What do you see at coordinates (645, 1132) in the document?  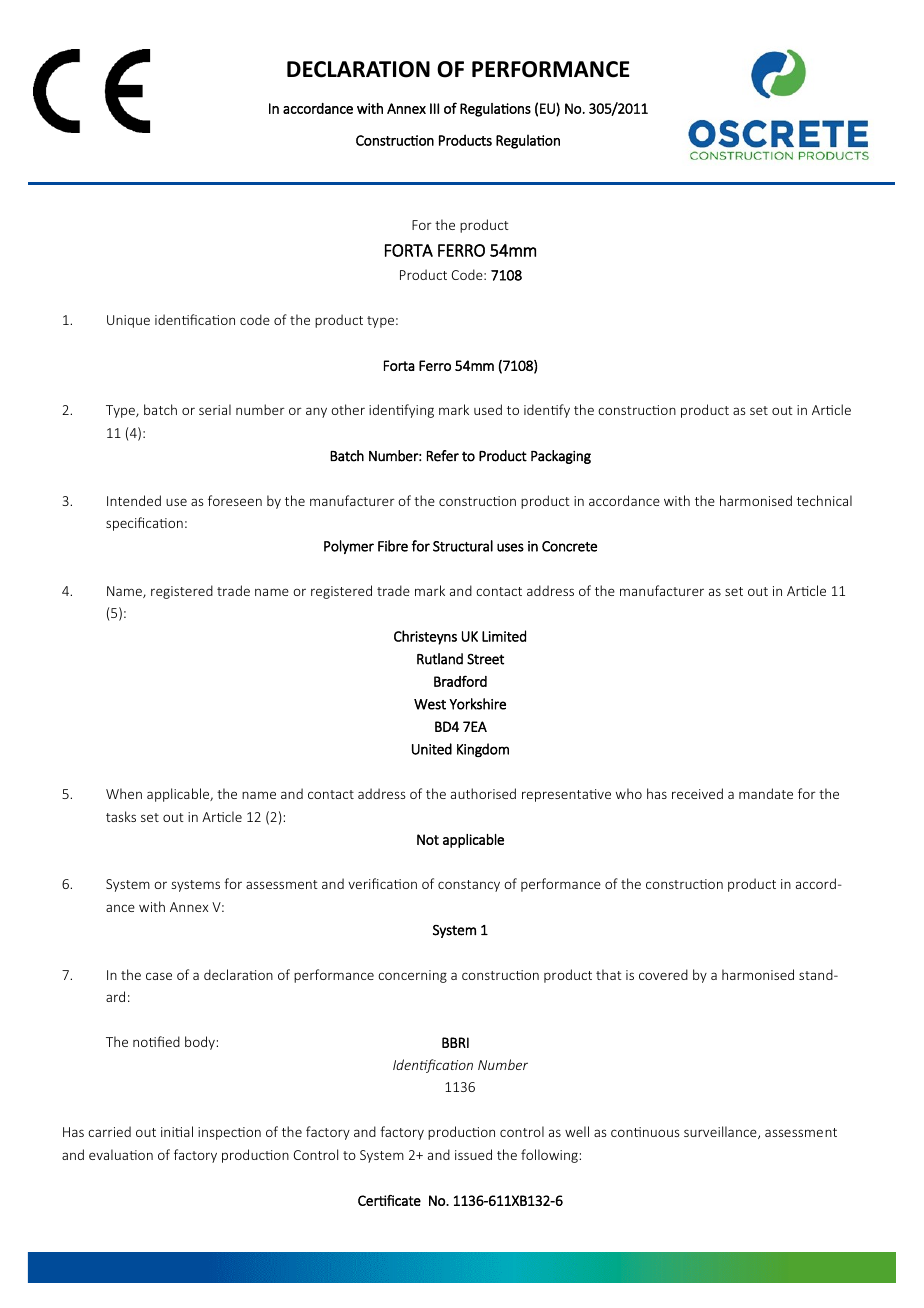 I see `continuous` at bounding box center [645, 1132].
